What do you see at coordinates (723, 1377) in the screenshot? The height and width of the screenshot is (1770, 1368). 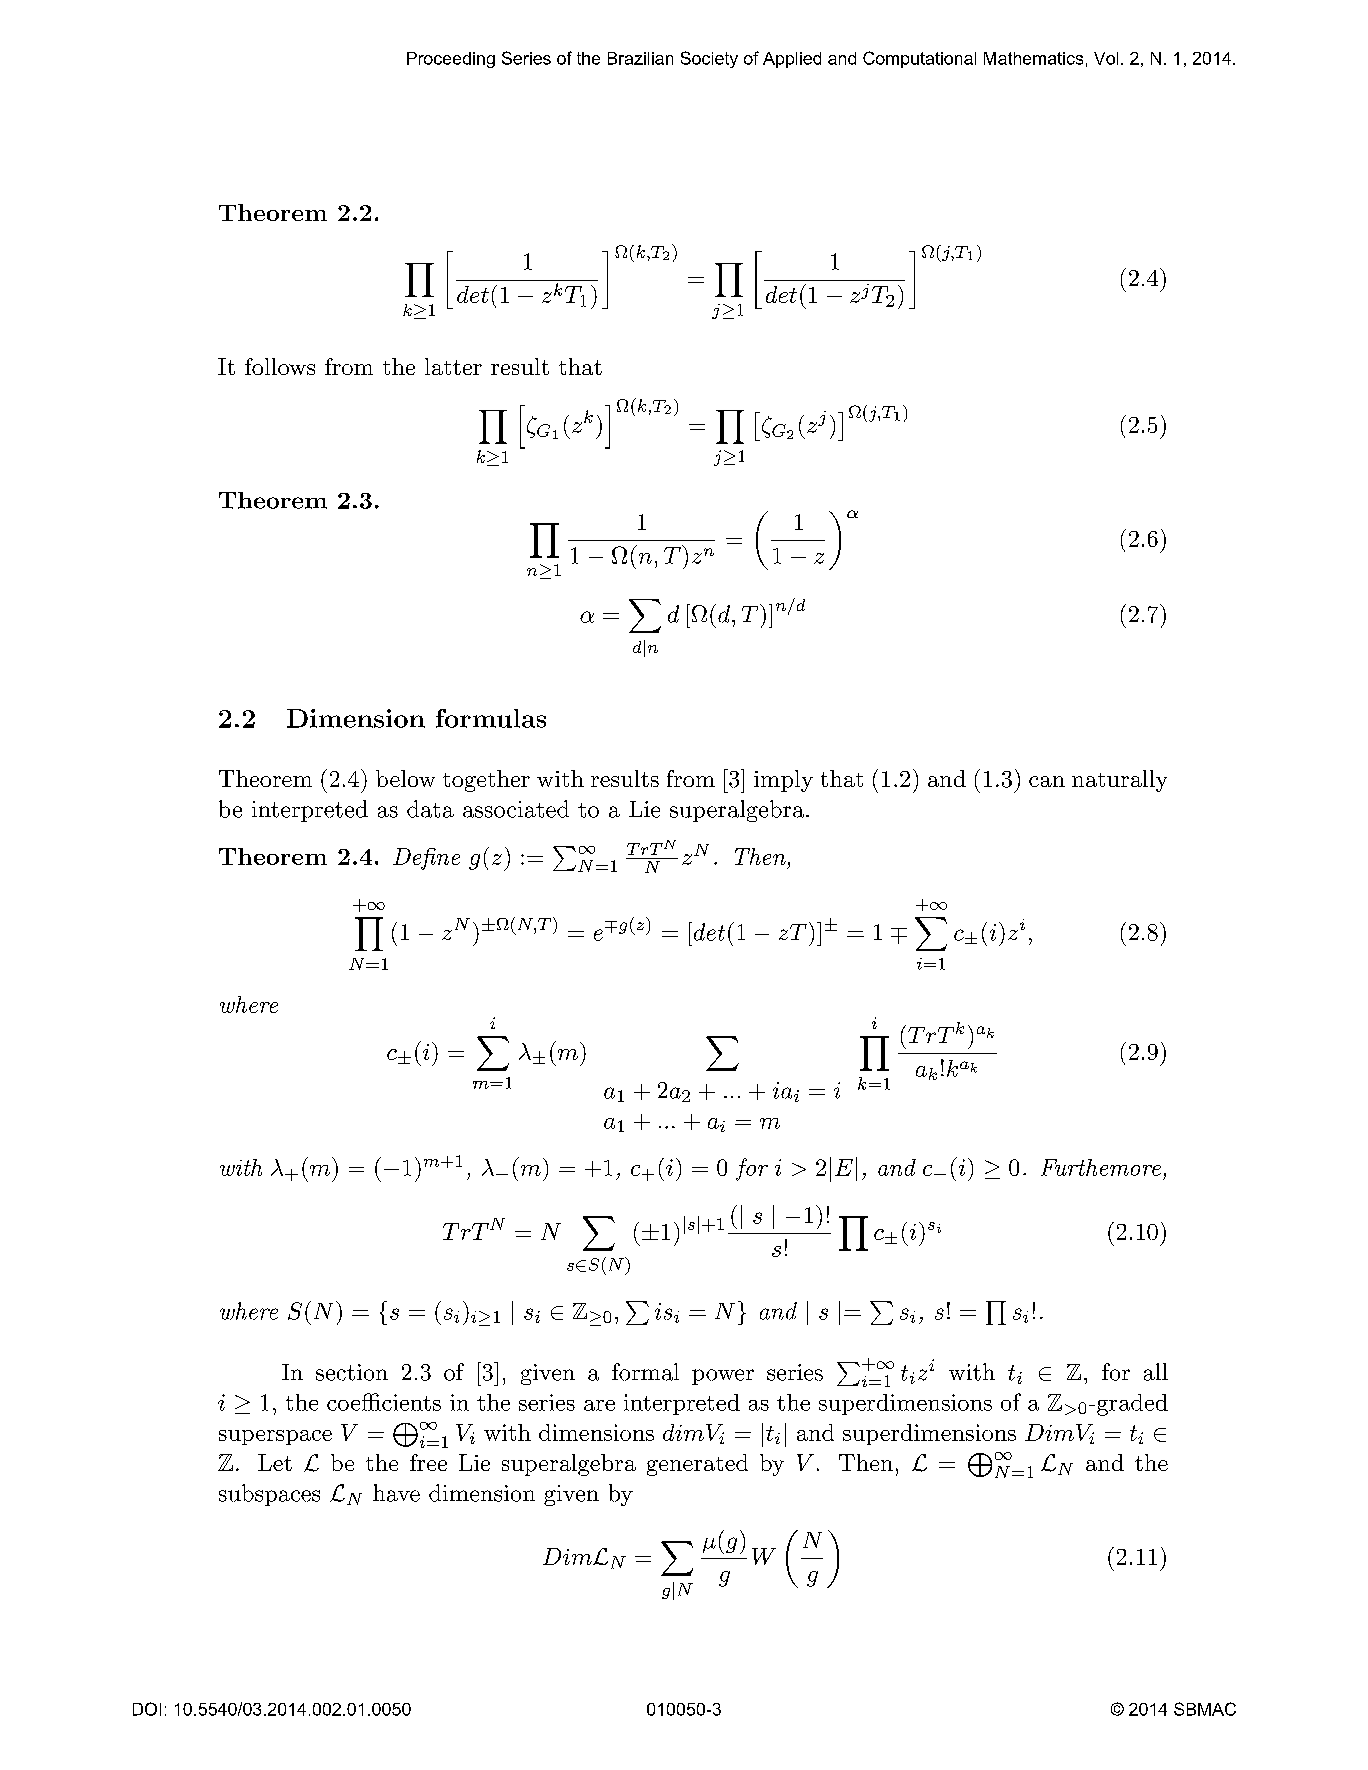 I see `power` at bounding box center [723, 1377].
